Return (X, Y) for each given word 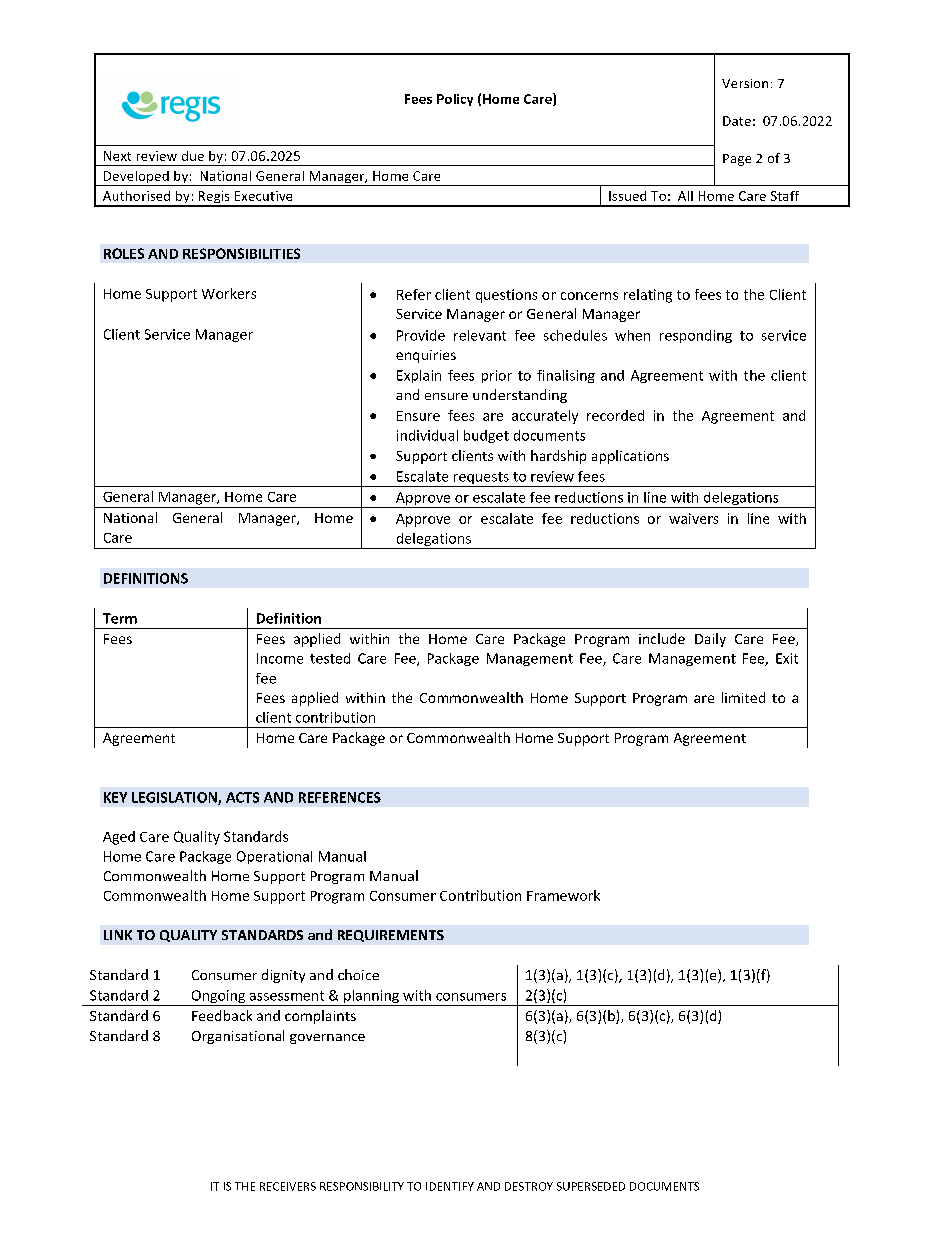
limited (743, 697)
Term (120, 618)
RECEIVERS (288, 1186)
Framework (563, 895)
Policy (455, 100)
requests (481, 479)
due (193, 156)
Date (737, 121)
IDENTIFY (450, 1186)
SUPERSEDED (591, 1186)
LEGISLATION (175, 798)
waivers (693, 518)
